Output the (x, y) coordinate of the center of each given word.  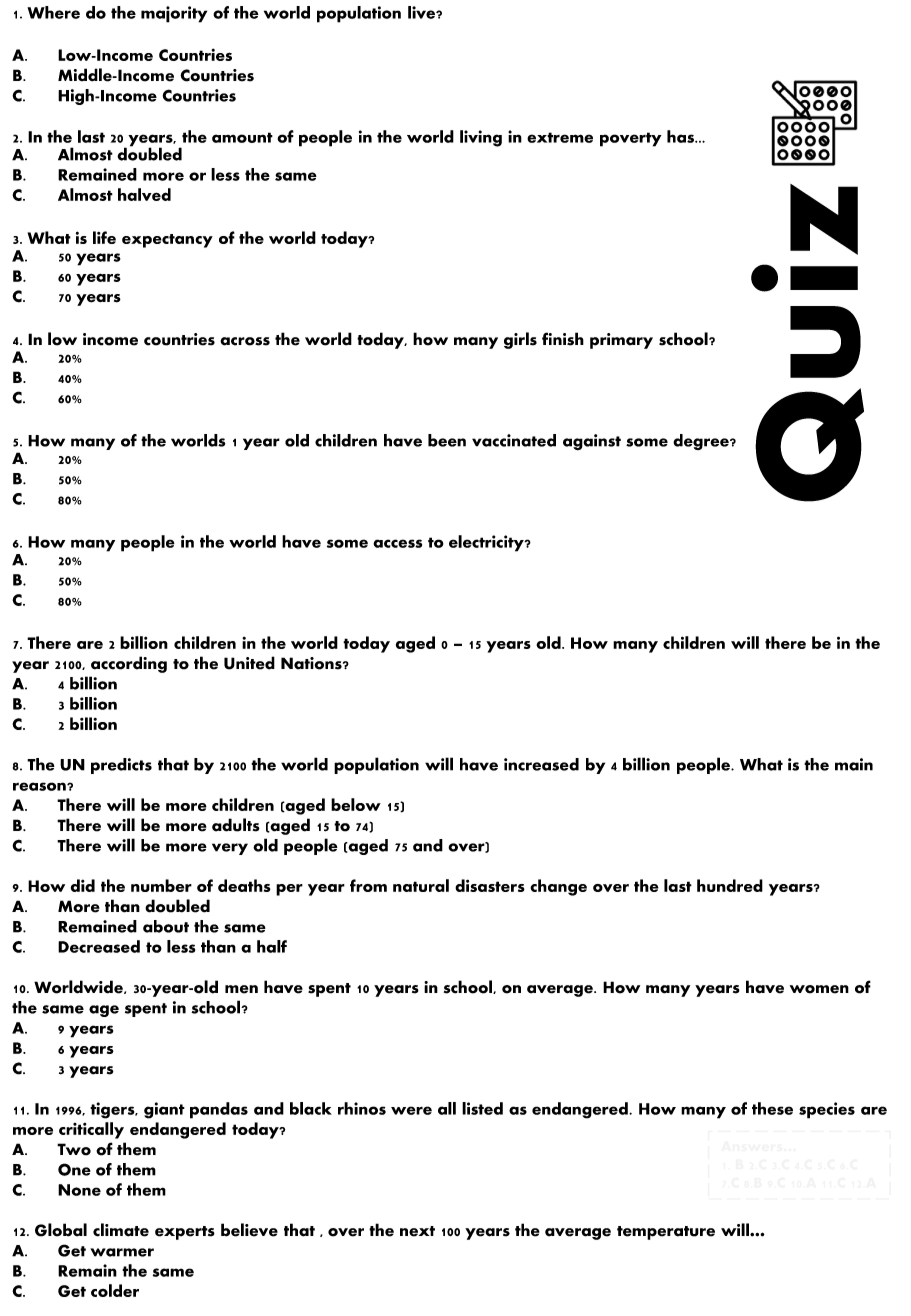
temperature (666, 1233)
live (422, 12)
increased (541, 764)
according (129, 664)
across (245, 341)
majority (174, 14)
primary (621, 341)
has (681, 136)
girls (520, 340)
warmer (122, 1252)
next (417, 1231)
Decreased (99, 946)
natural (421, 885)
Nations (312, 663)
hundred (730, 885)
